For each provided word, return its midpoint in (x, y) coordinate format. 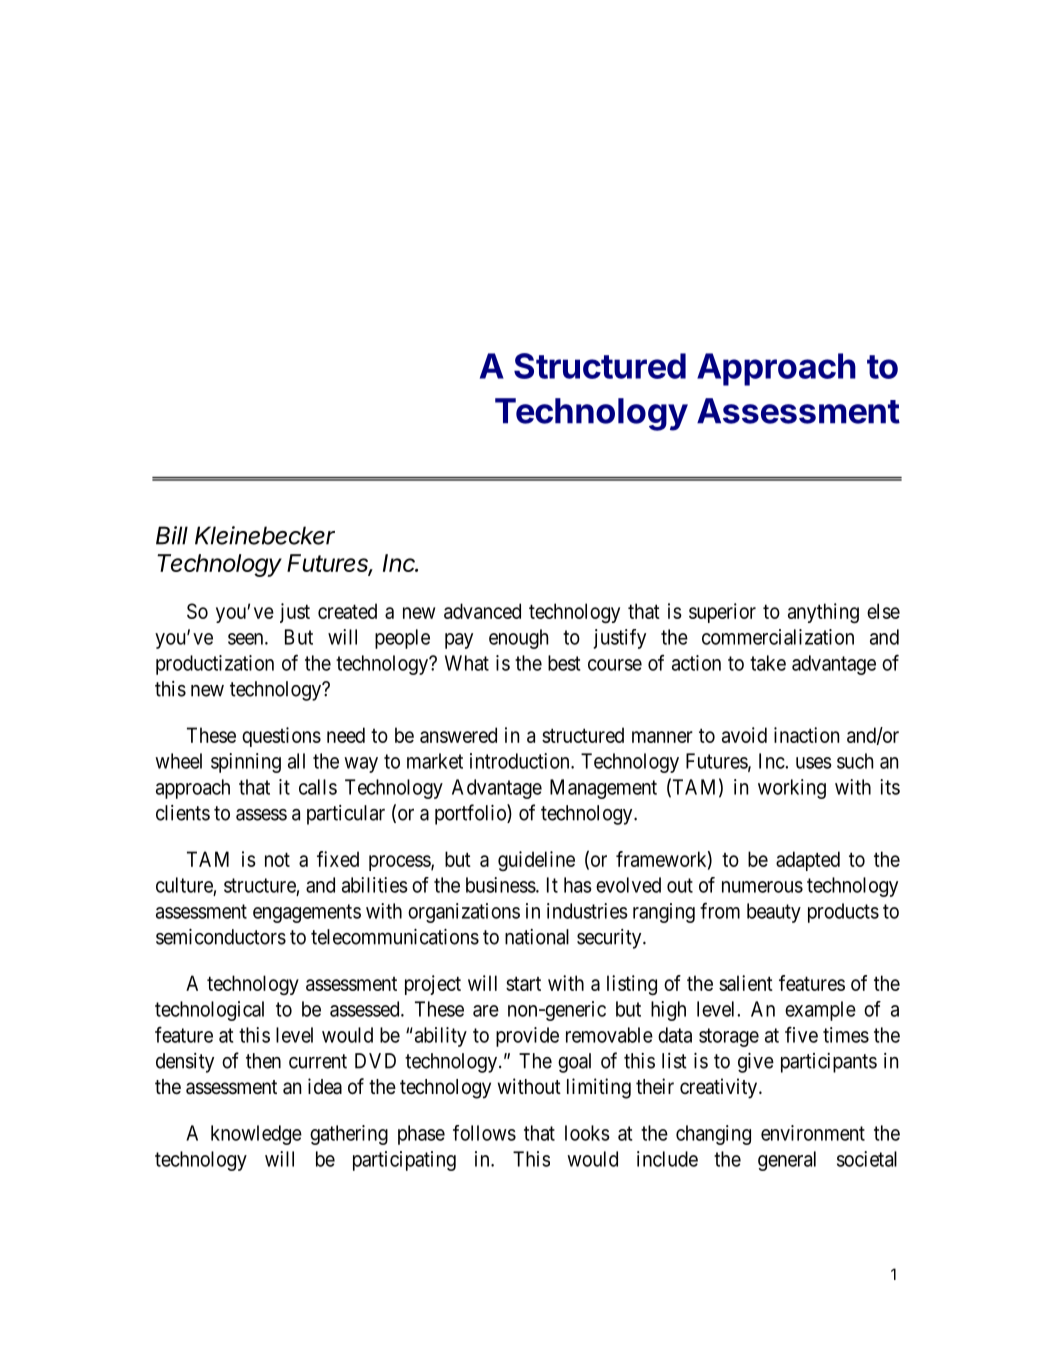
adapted (808, 861)
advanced (482, 611)
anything (823, 613)
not (277, 859)
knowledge (256, 1135)
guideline (536, 861)
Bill (172, 535)
